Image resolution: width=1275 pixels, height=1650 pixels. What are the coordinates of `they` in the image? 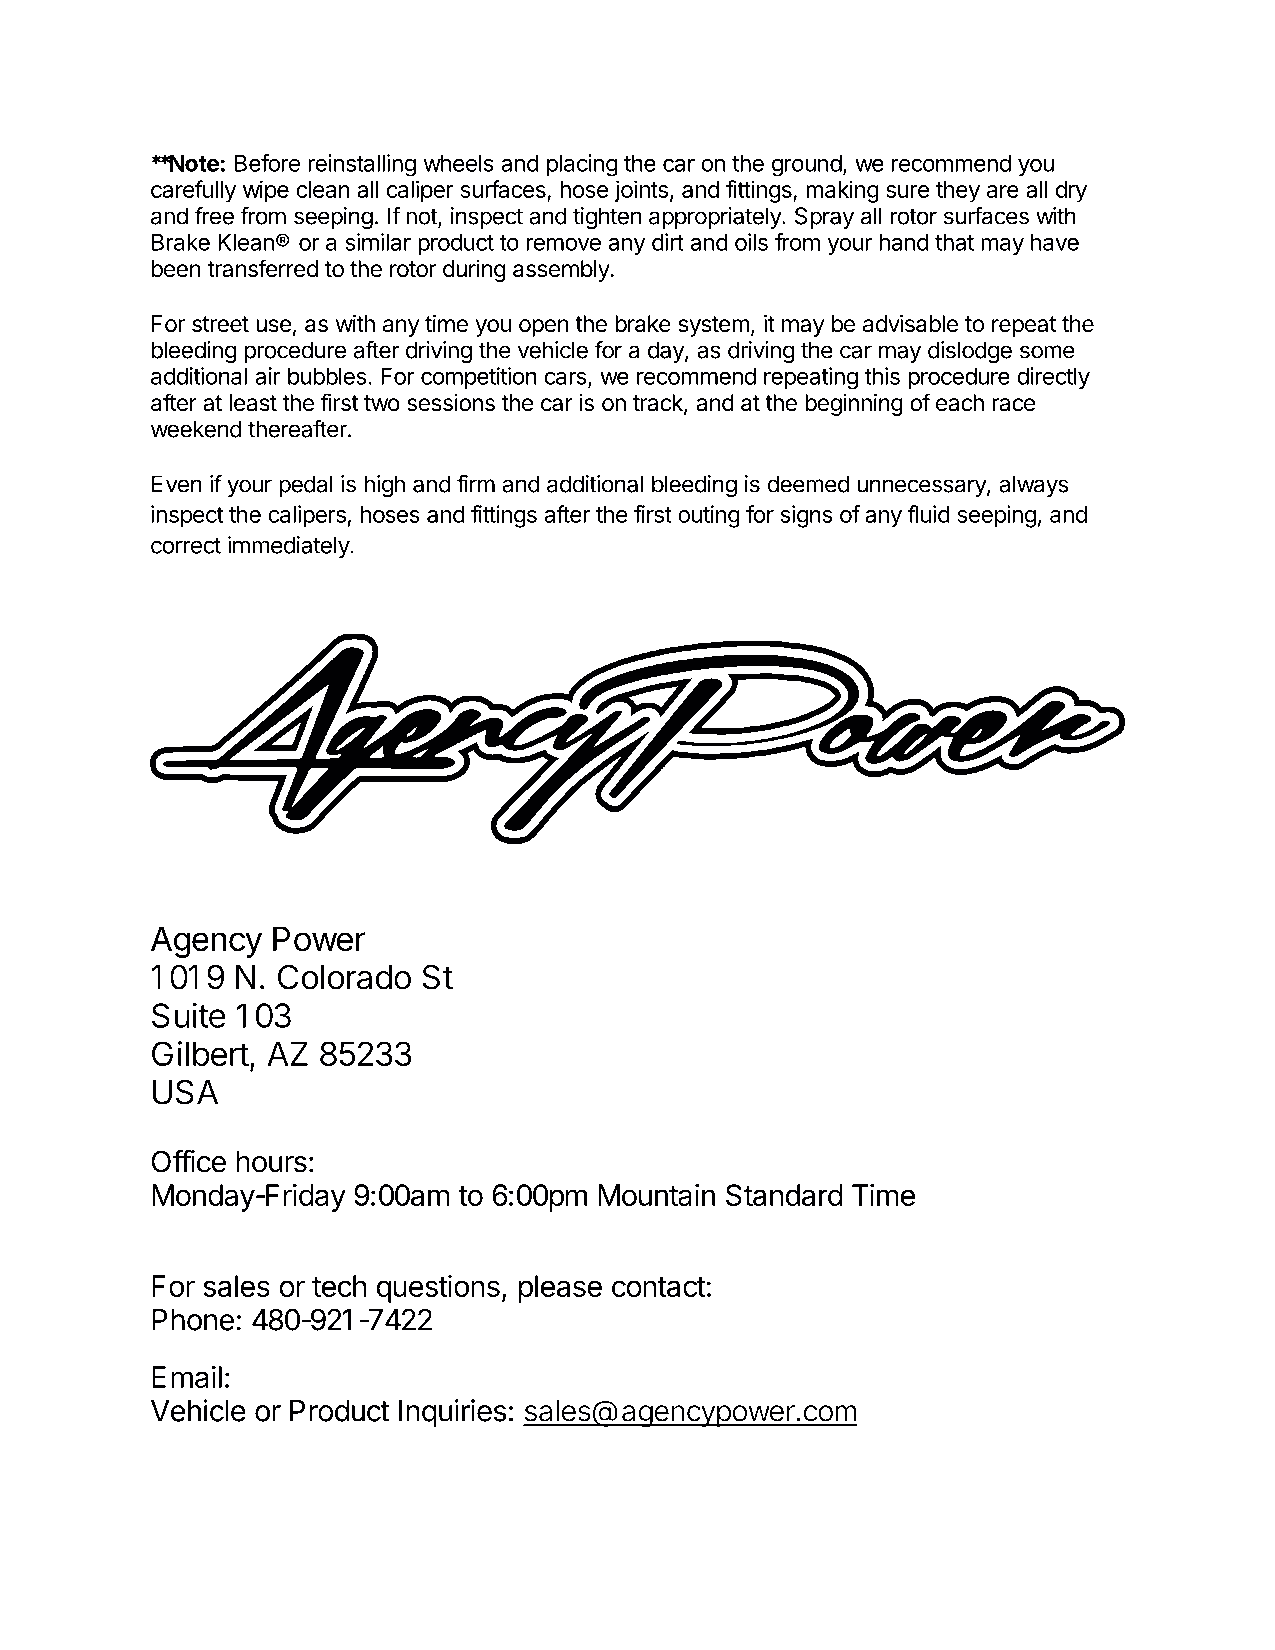 It's located at (958, 192).
